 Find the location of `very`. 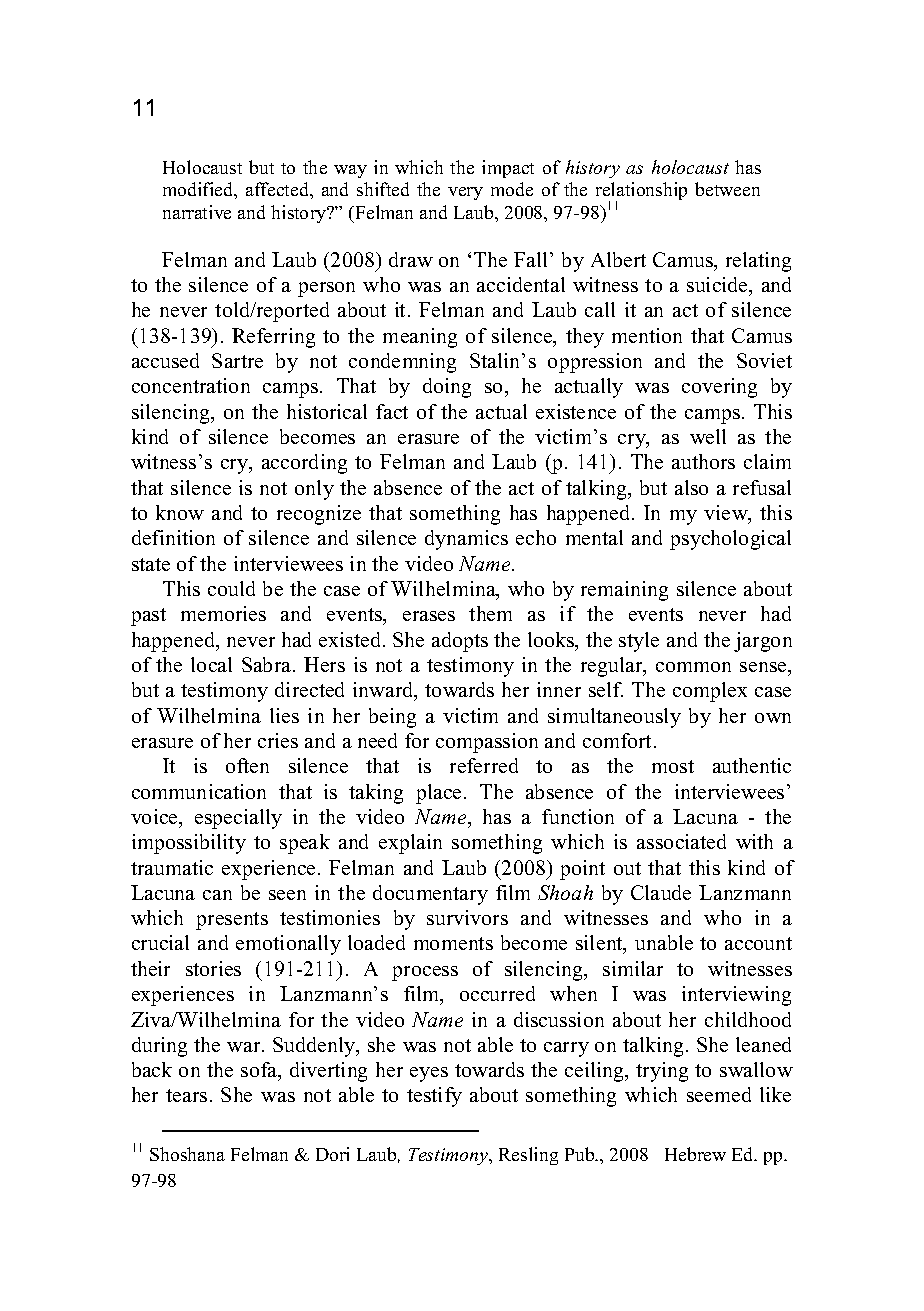

very is located at coordinates (465, 193).
